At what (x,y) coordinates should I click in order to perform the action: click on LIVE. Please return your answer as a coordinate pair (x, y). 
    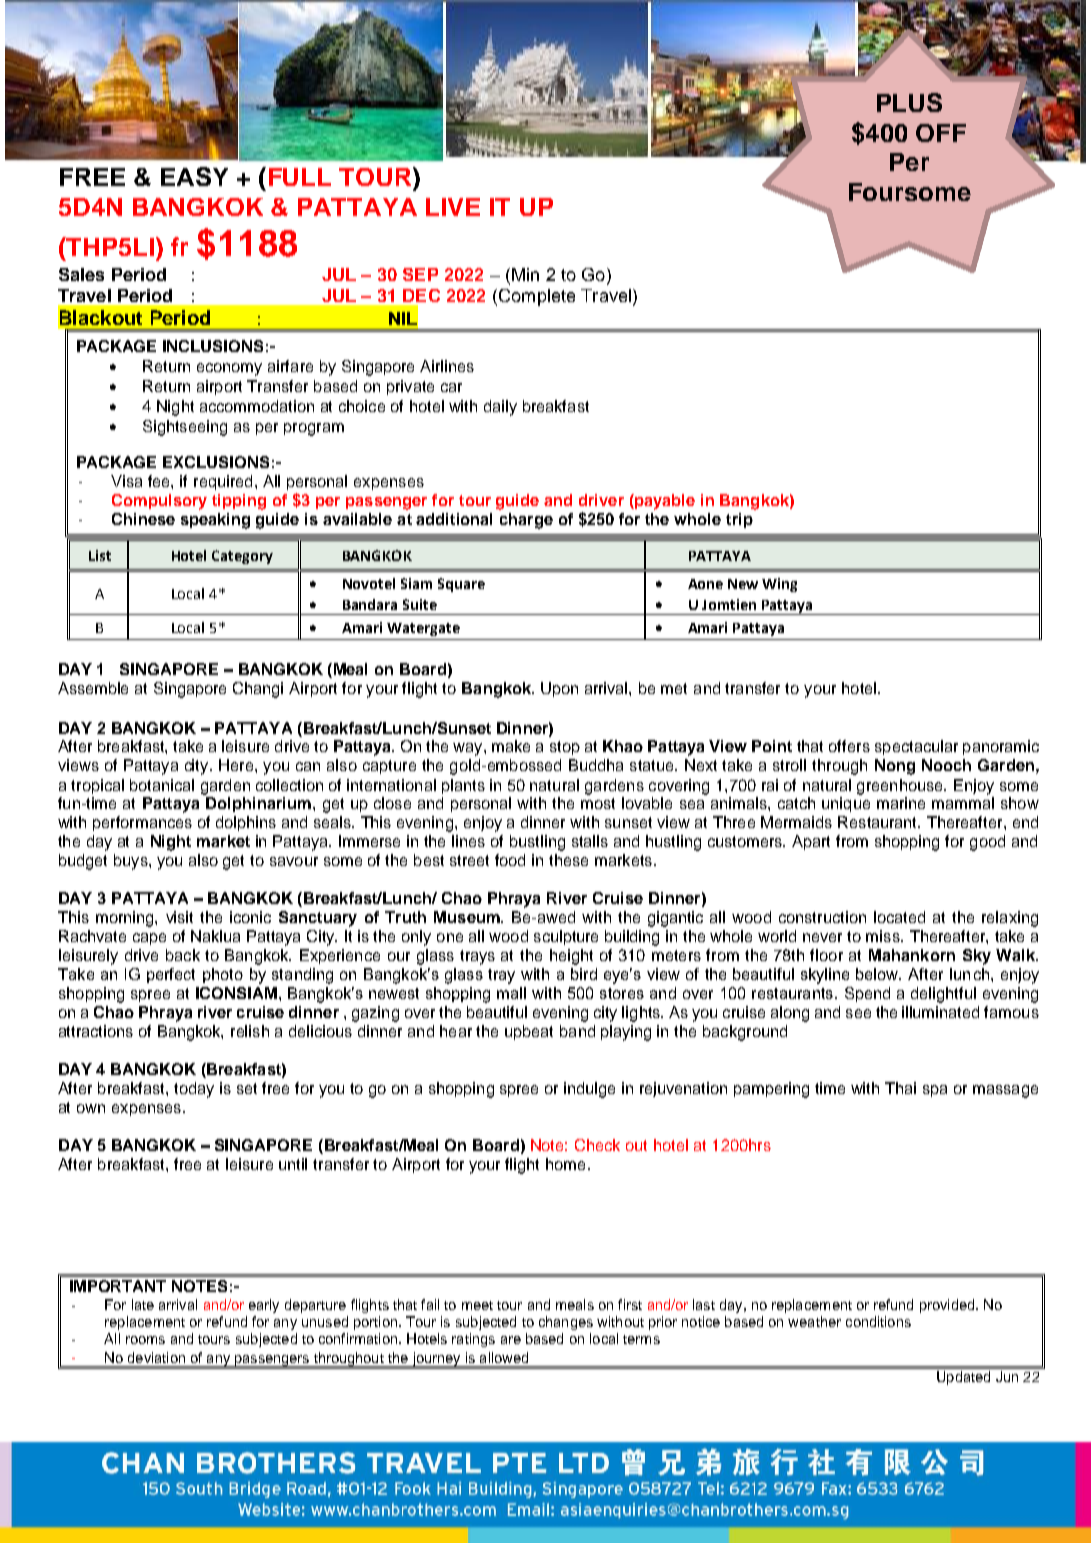
    Looking at the image, I should click on (453, 207).
